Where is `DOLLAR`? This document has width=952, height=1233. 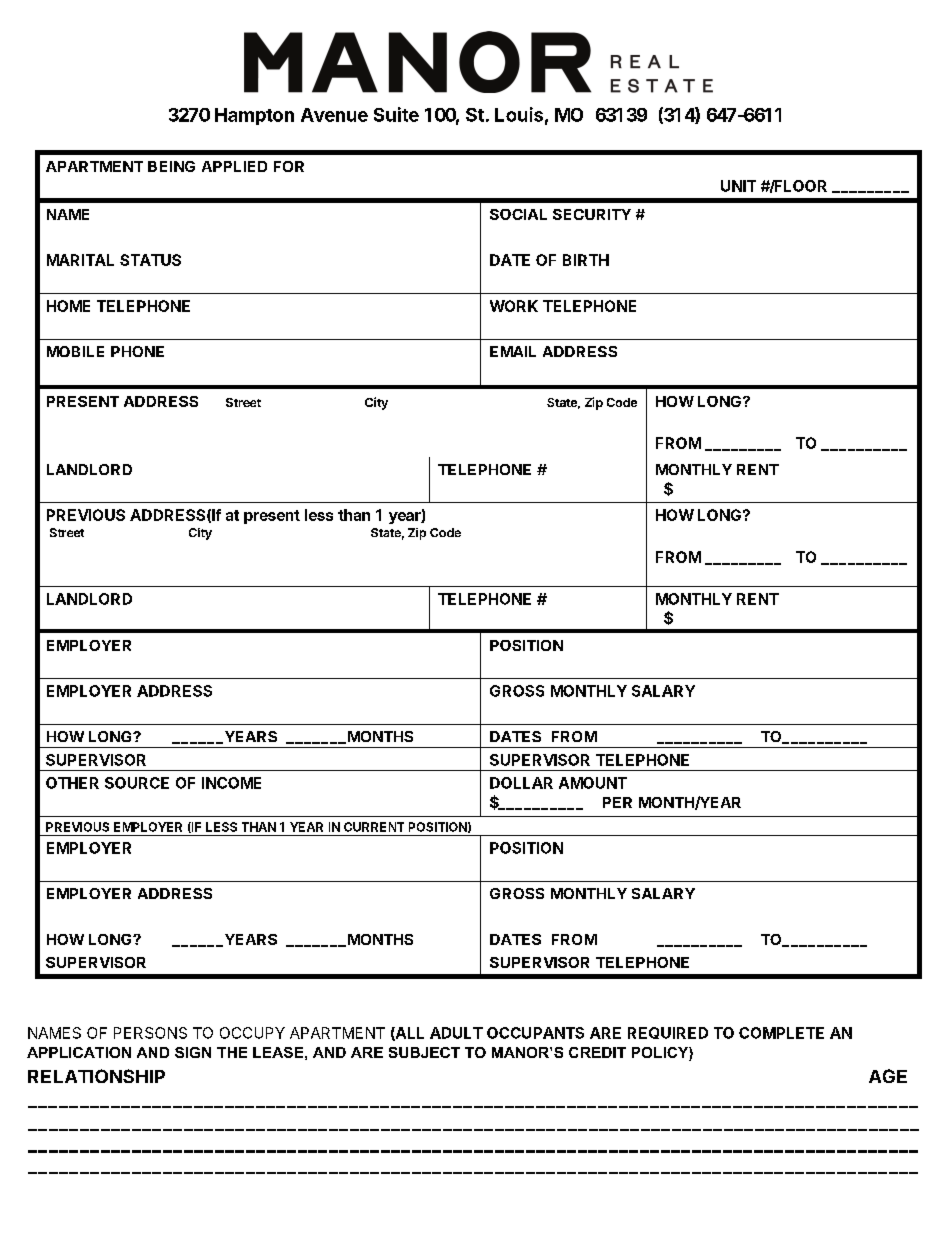
DOLLAR is located at coordinates (521, 783).
